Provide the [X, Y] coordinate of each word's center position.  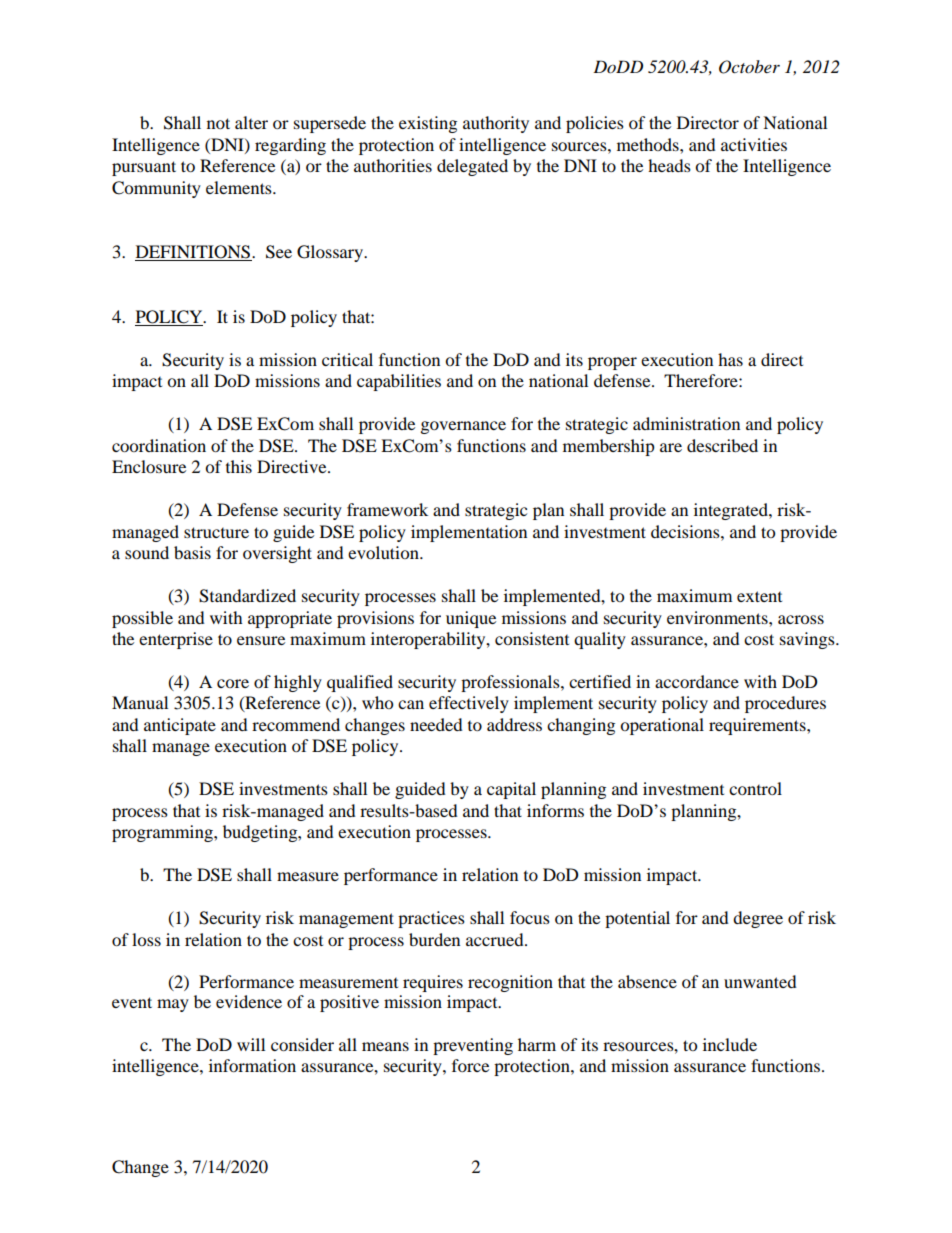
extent [759, 596]
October [749, 67]
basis [192, 552]
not [218, 123]
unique [471, 619]
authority [496, 124]
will [251, 1044]
